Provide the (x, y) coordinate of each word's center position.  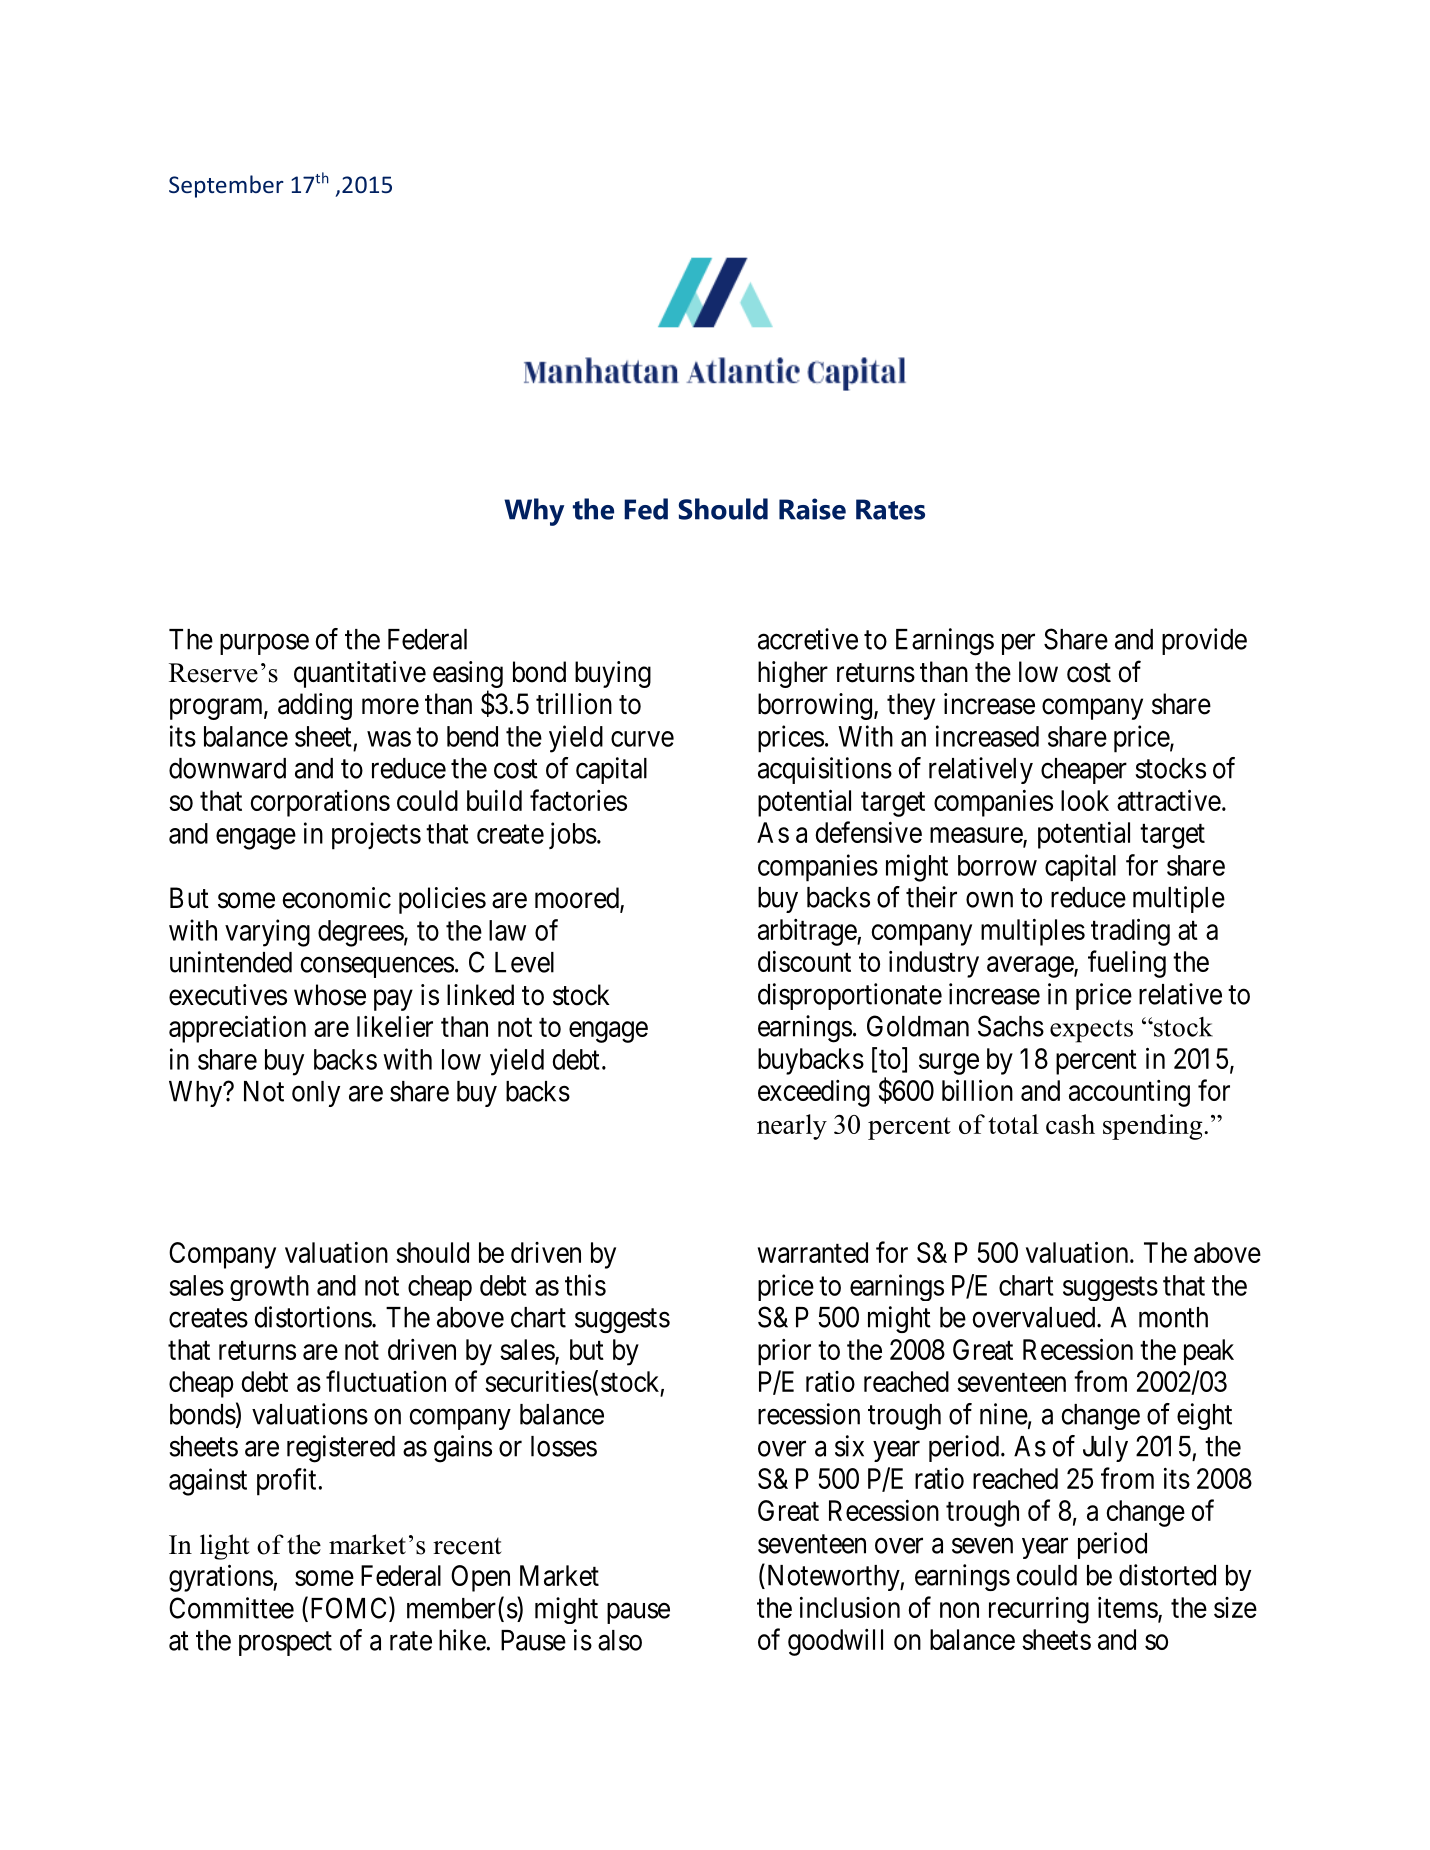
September (226, 186)
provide (1204, 641)
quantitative (360, 674)
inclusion (850, 1607)
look (1085, 800)
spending (1154, 1127)
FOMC (348, 1609)
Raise (812, 509)
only (316, 1094)
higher (793, 674)
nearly (792, 1127)
